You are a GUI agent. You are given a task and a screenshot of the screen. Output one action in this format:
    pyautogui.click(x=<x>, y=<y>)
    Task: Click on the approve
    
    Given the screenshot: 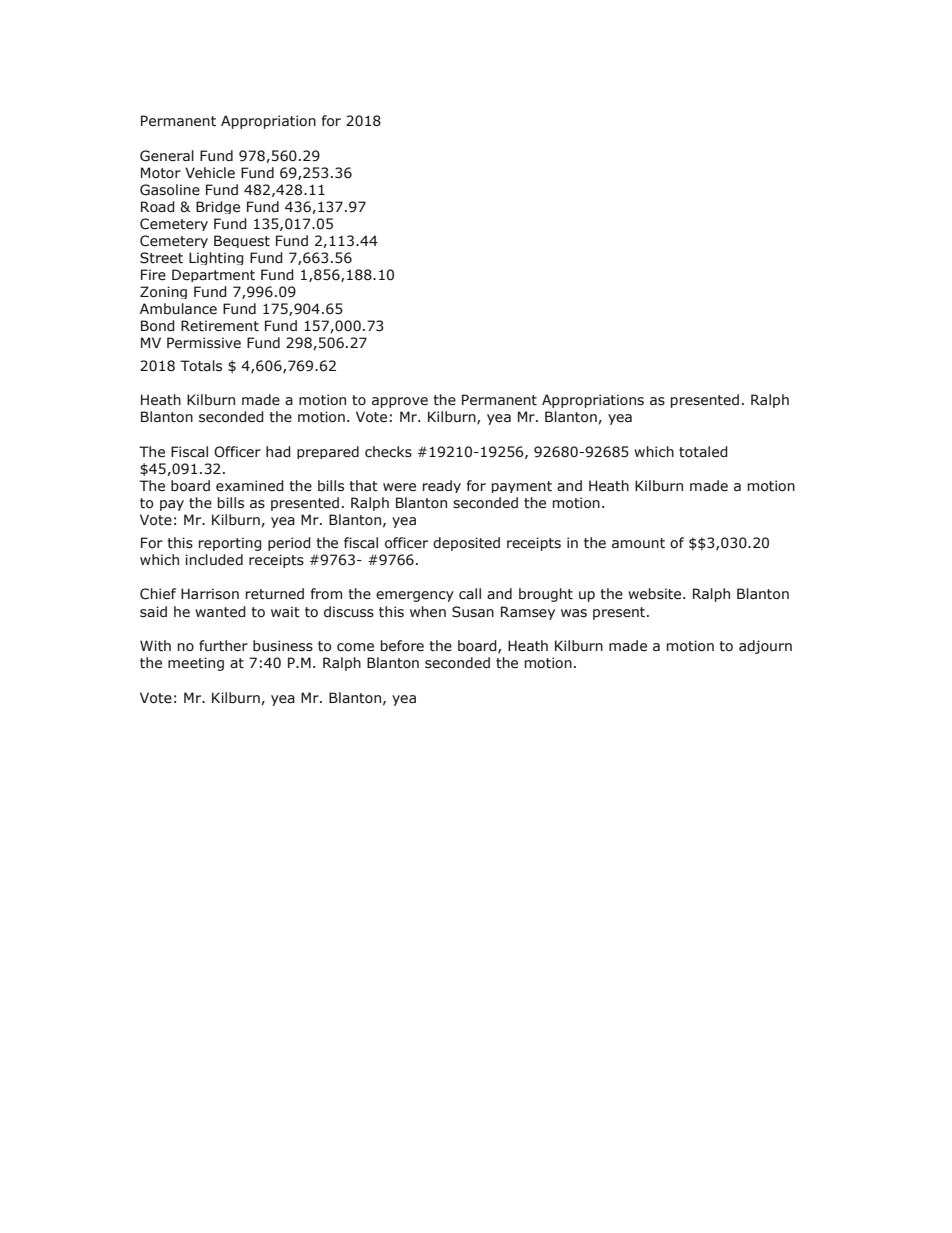 What is the action you would take?
    pyautogui.click(x=400, y=402)
